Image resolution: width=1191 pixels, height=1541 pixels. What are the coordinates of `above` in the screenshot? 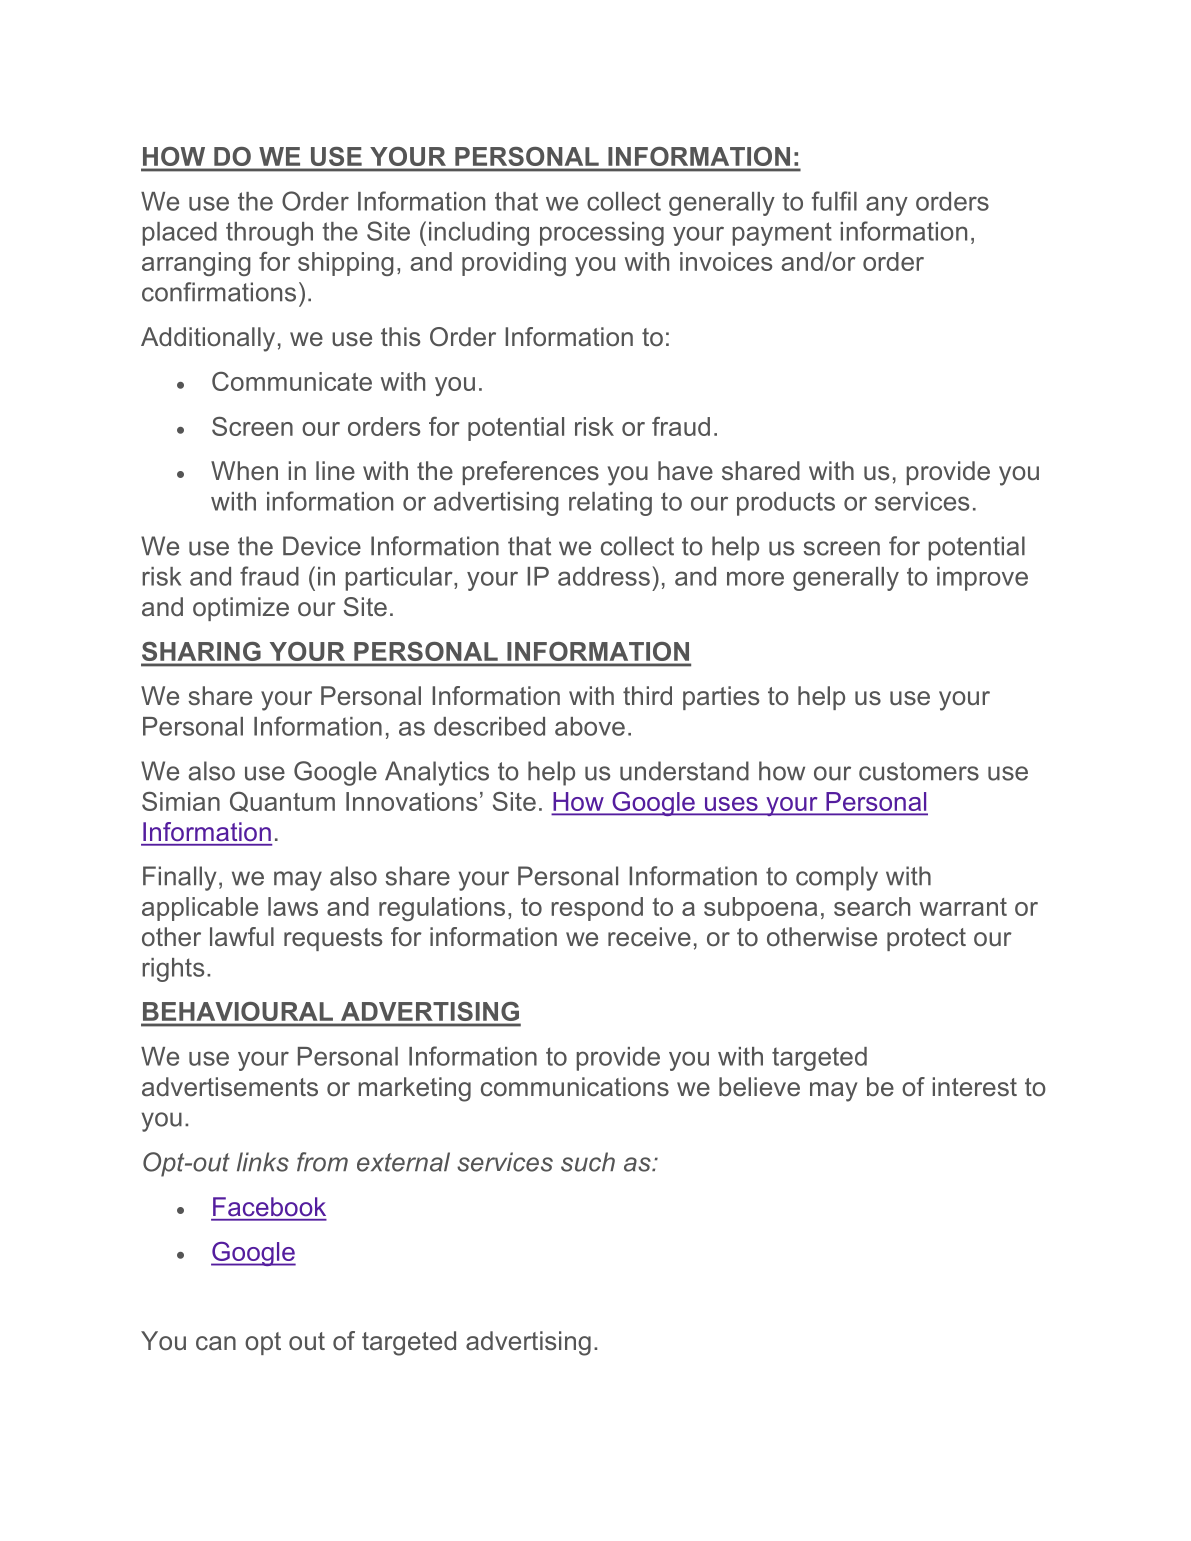 It's located at (590, 726).
